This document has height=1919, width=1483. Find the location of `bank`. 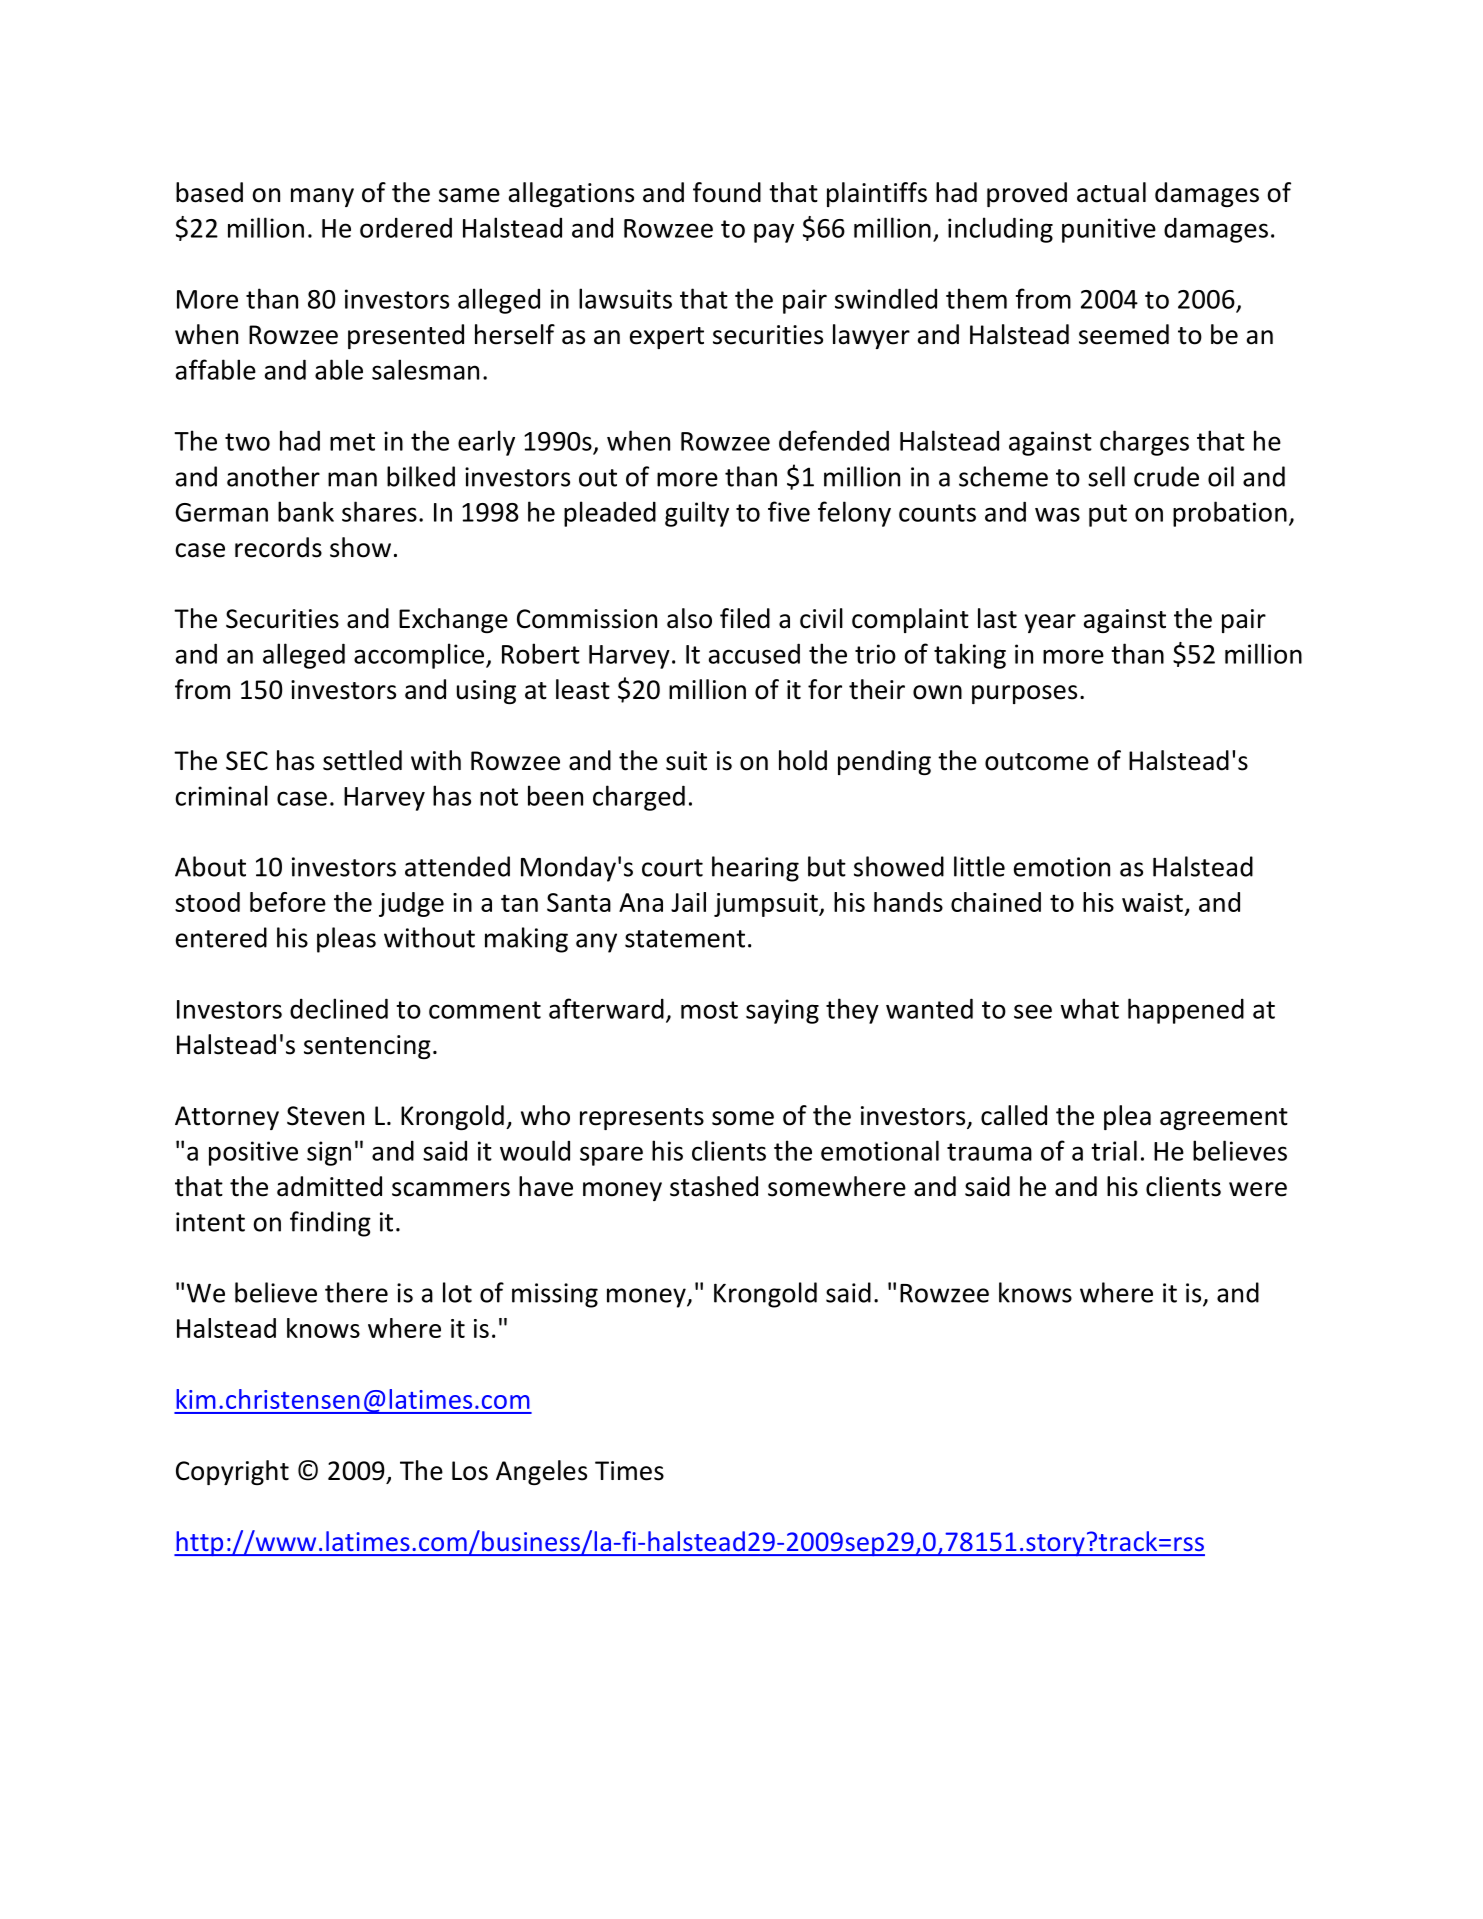

bank is located at coordinates (306, 511).
